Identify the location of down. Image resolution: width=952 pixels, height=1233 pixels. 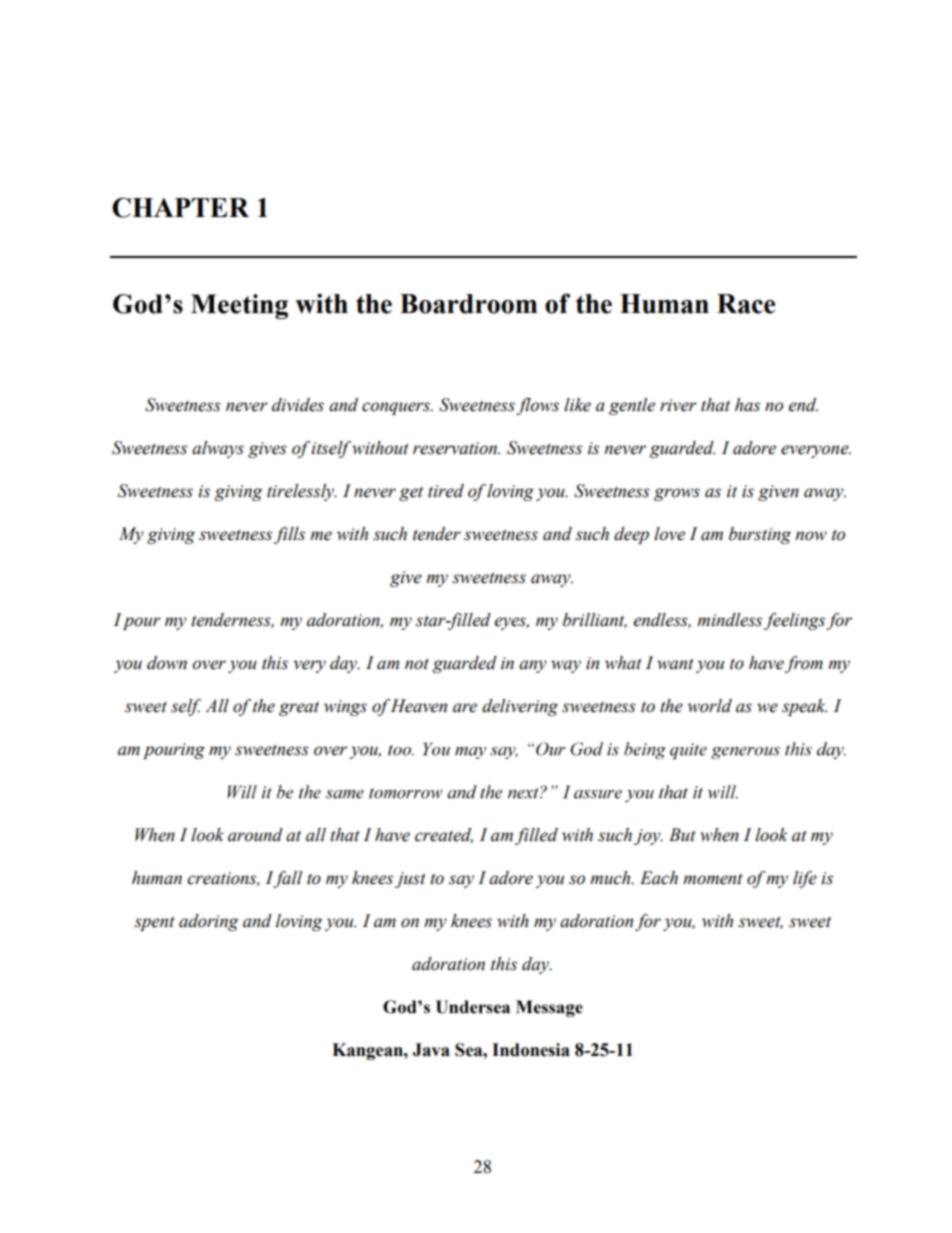
(167, 663).
